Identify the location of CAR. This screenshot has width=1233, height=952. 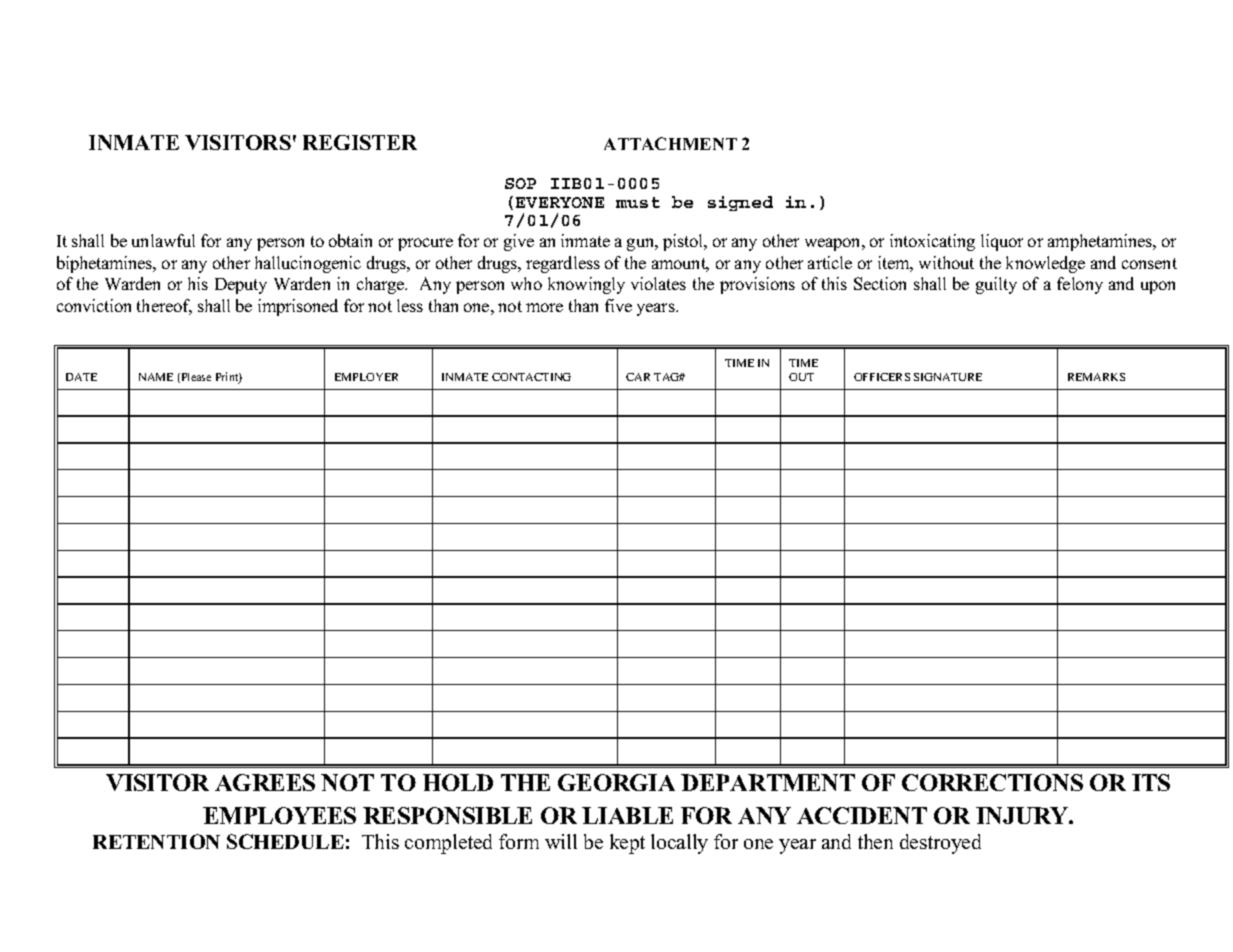
(638, 377).
